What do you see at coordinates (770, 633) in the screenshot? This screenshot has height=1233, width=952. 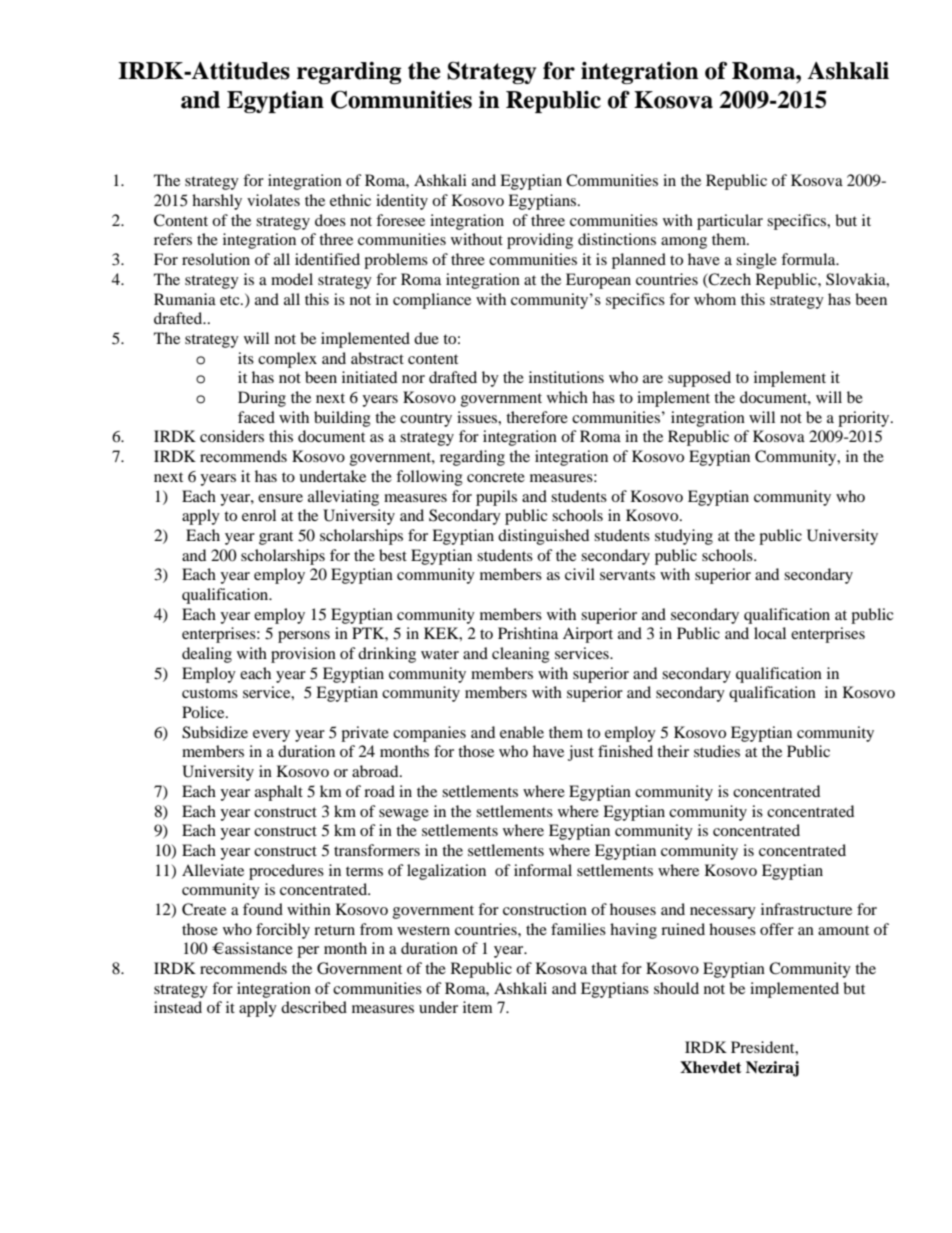 I see `local` at bounding box center [770, 633].
